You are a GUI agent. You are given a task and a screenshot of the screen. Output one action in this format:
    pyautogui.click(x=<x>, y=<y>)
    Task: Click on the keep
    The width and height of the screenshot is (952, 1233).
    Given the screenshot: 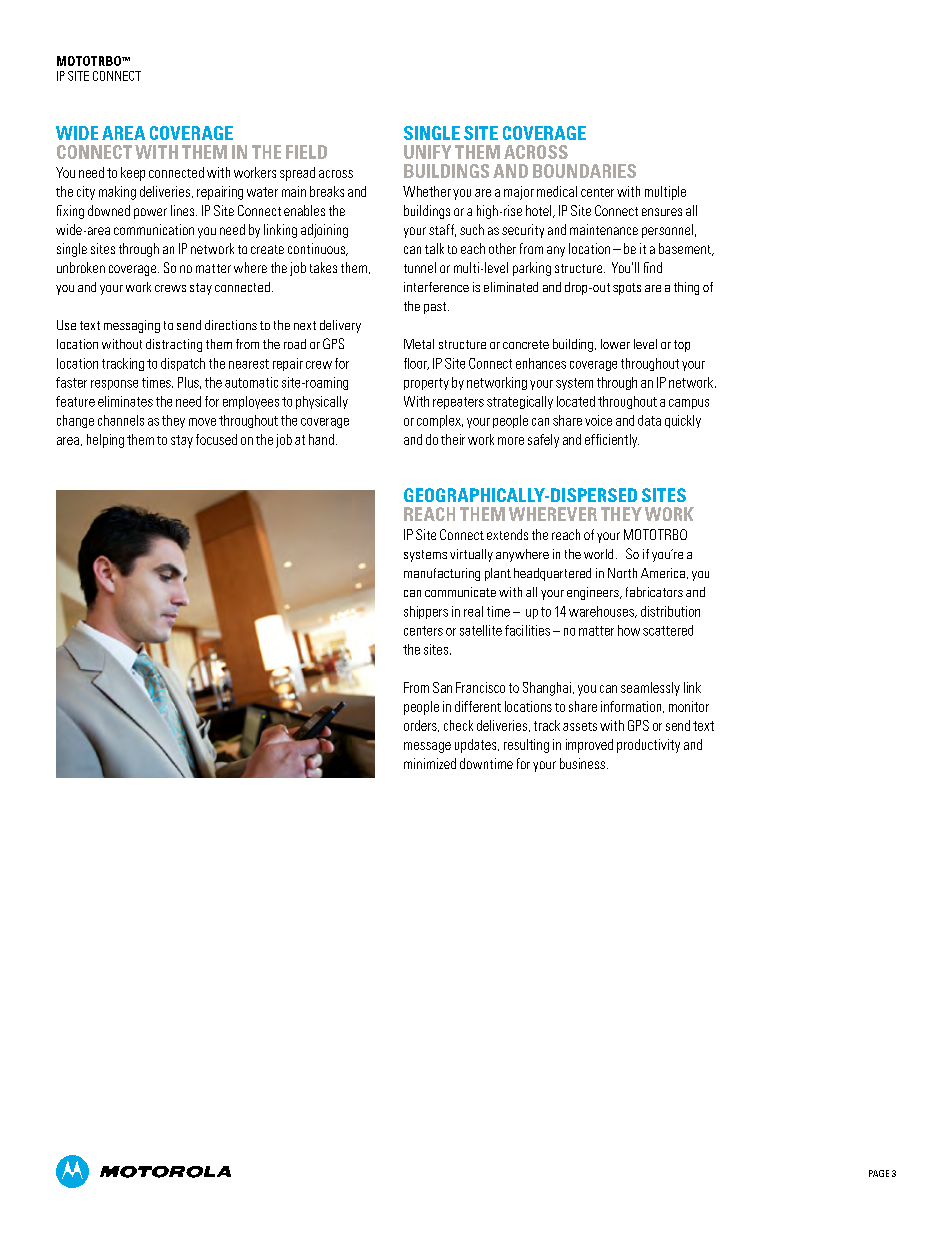 What is the action you would take?
    pyautogui.click(x=133, y=174)
